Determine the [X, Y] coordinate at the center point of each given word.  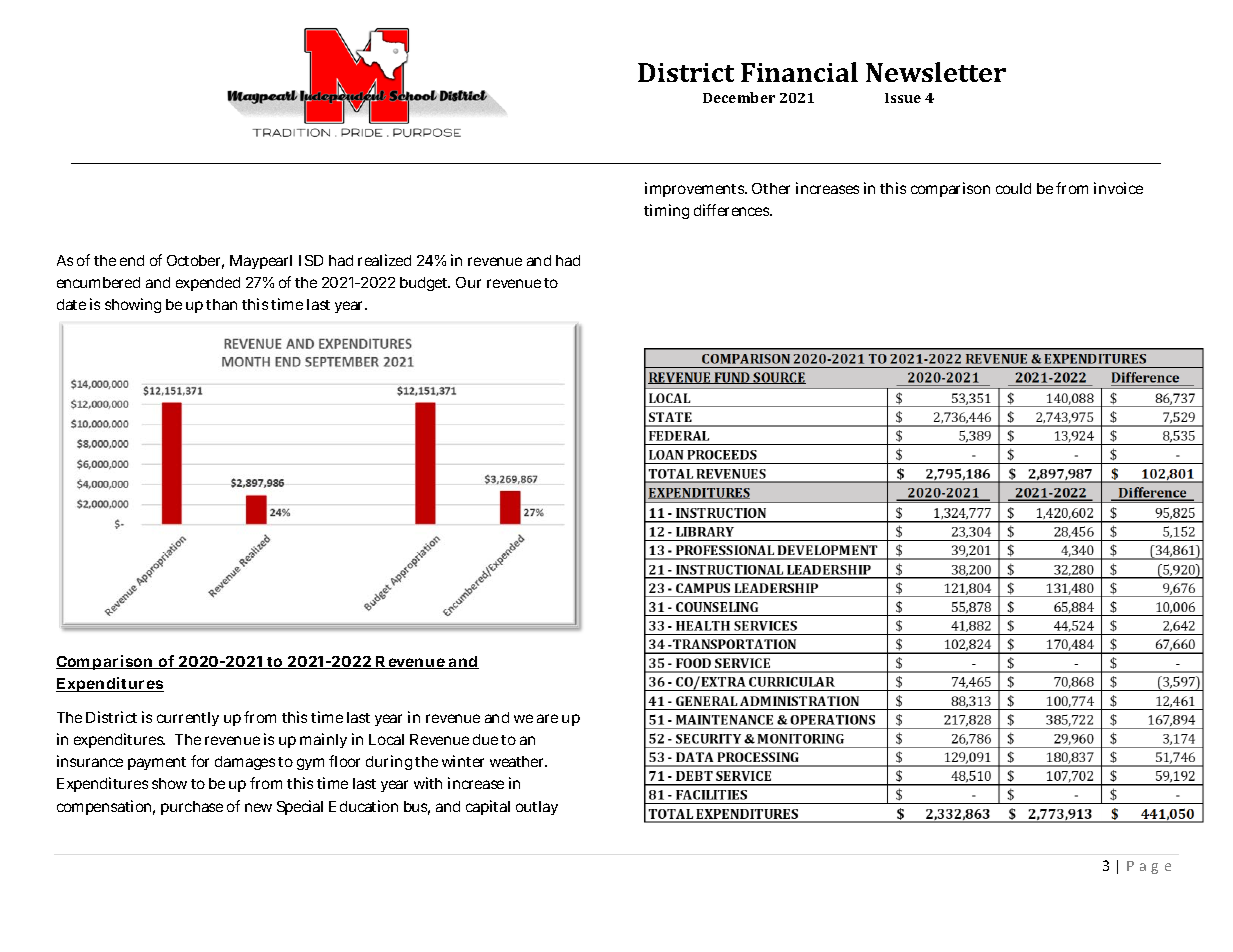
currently [188, 719]
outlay [537, 808]
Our [468, 282]
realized [384, 260]
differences [733, 210]
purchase [192, 808]
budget [425, 284]
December [739, 97]
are [547, 718]
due [485, 739]
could [1013, 188]
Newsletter [936, 72]
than [221, 304]
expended [208, 284]
